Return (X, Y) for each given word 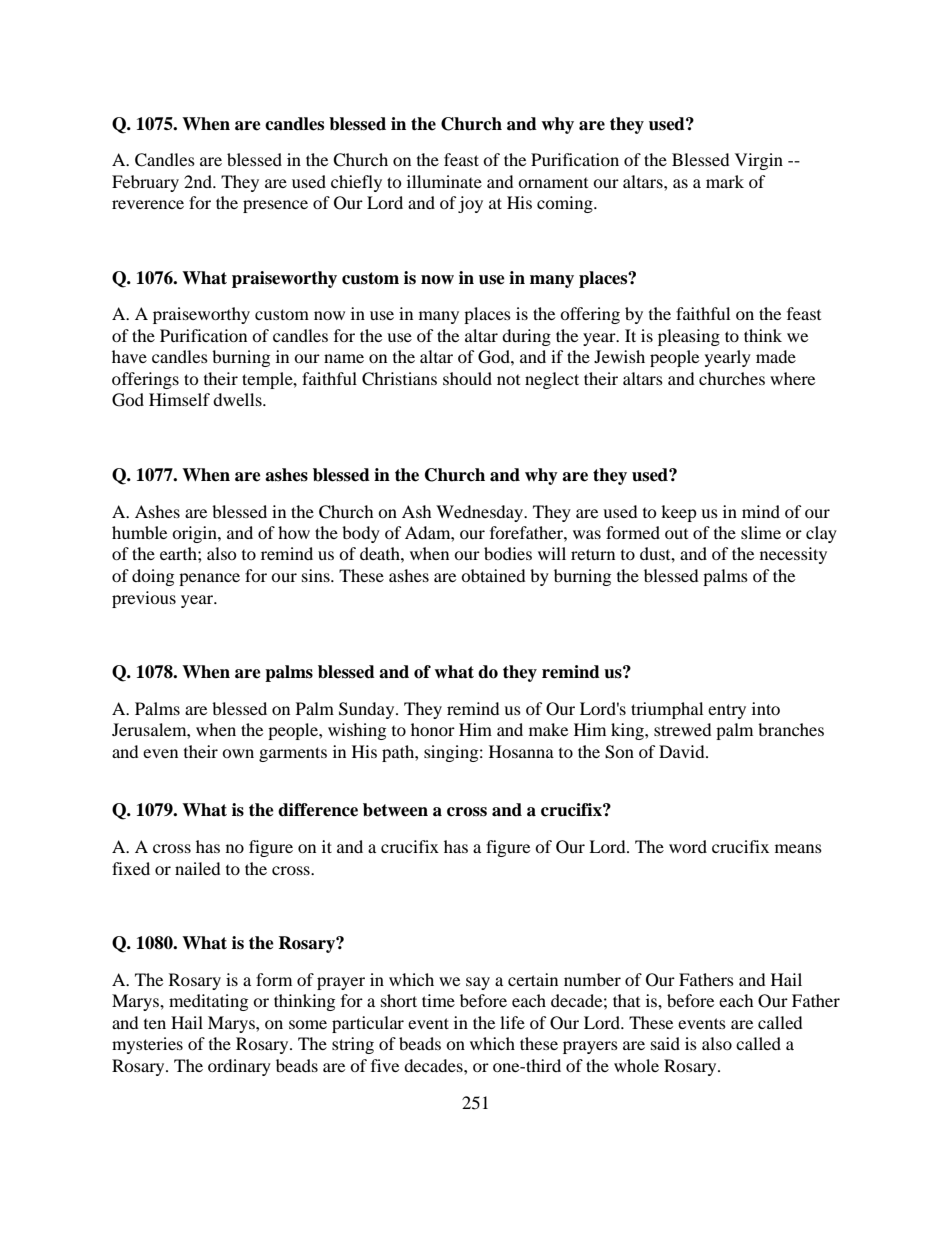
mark (725, 181)
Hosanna (521, 751)
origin (195, 534)
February (145, 183)
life (512, 1022)
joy (470, 204)
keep (679, 513)
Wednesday (481, 513)
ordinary (239, 1067)
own (238, 753)
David (683, 751)
